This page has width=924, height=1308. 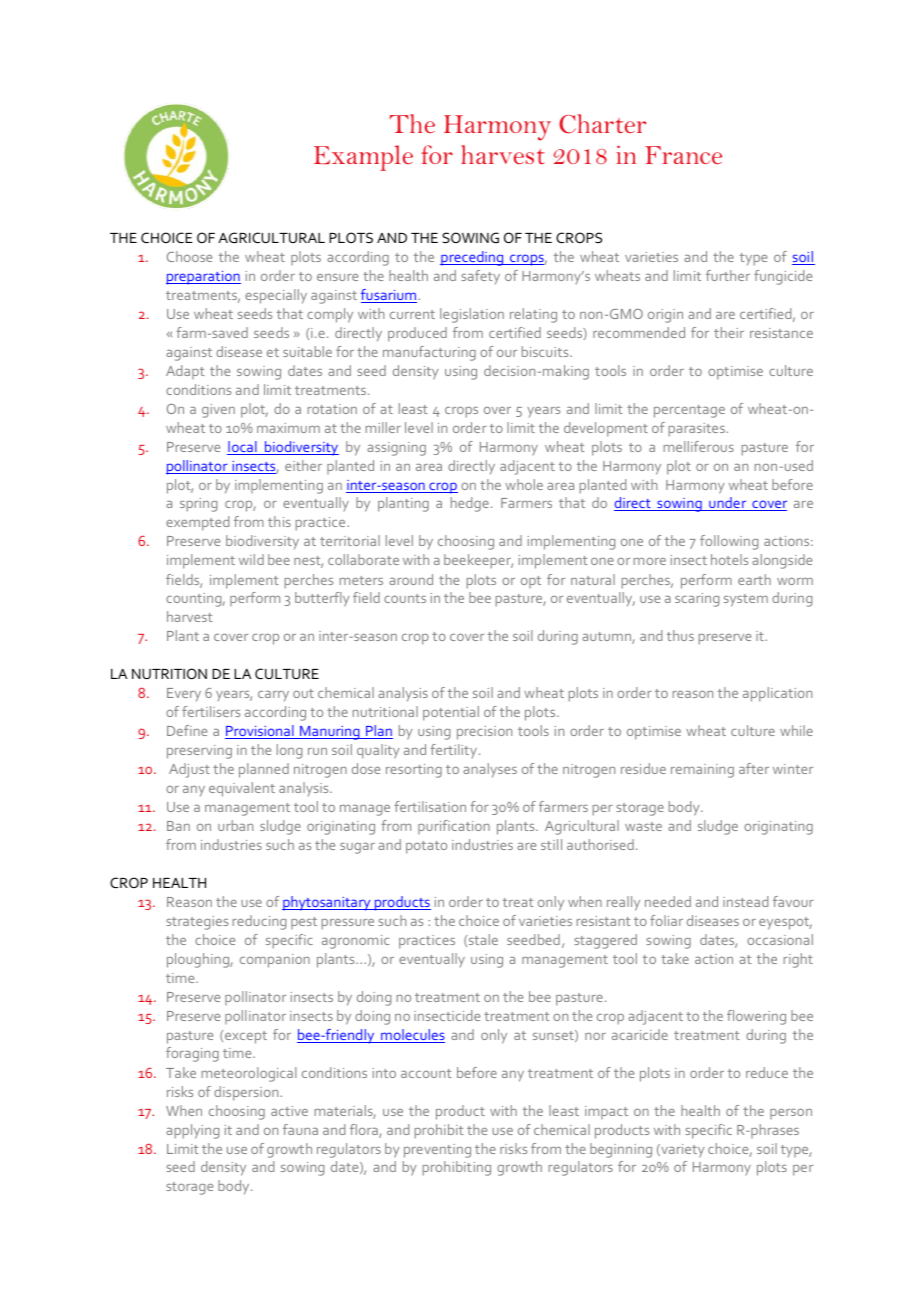 I want to click on thus, so click(x=680, y=635).
